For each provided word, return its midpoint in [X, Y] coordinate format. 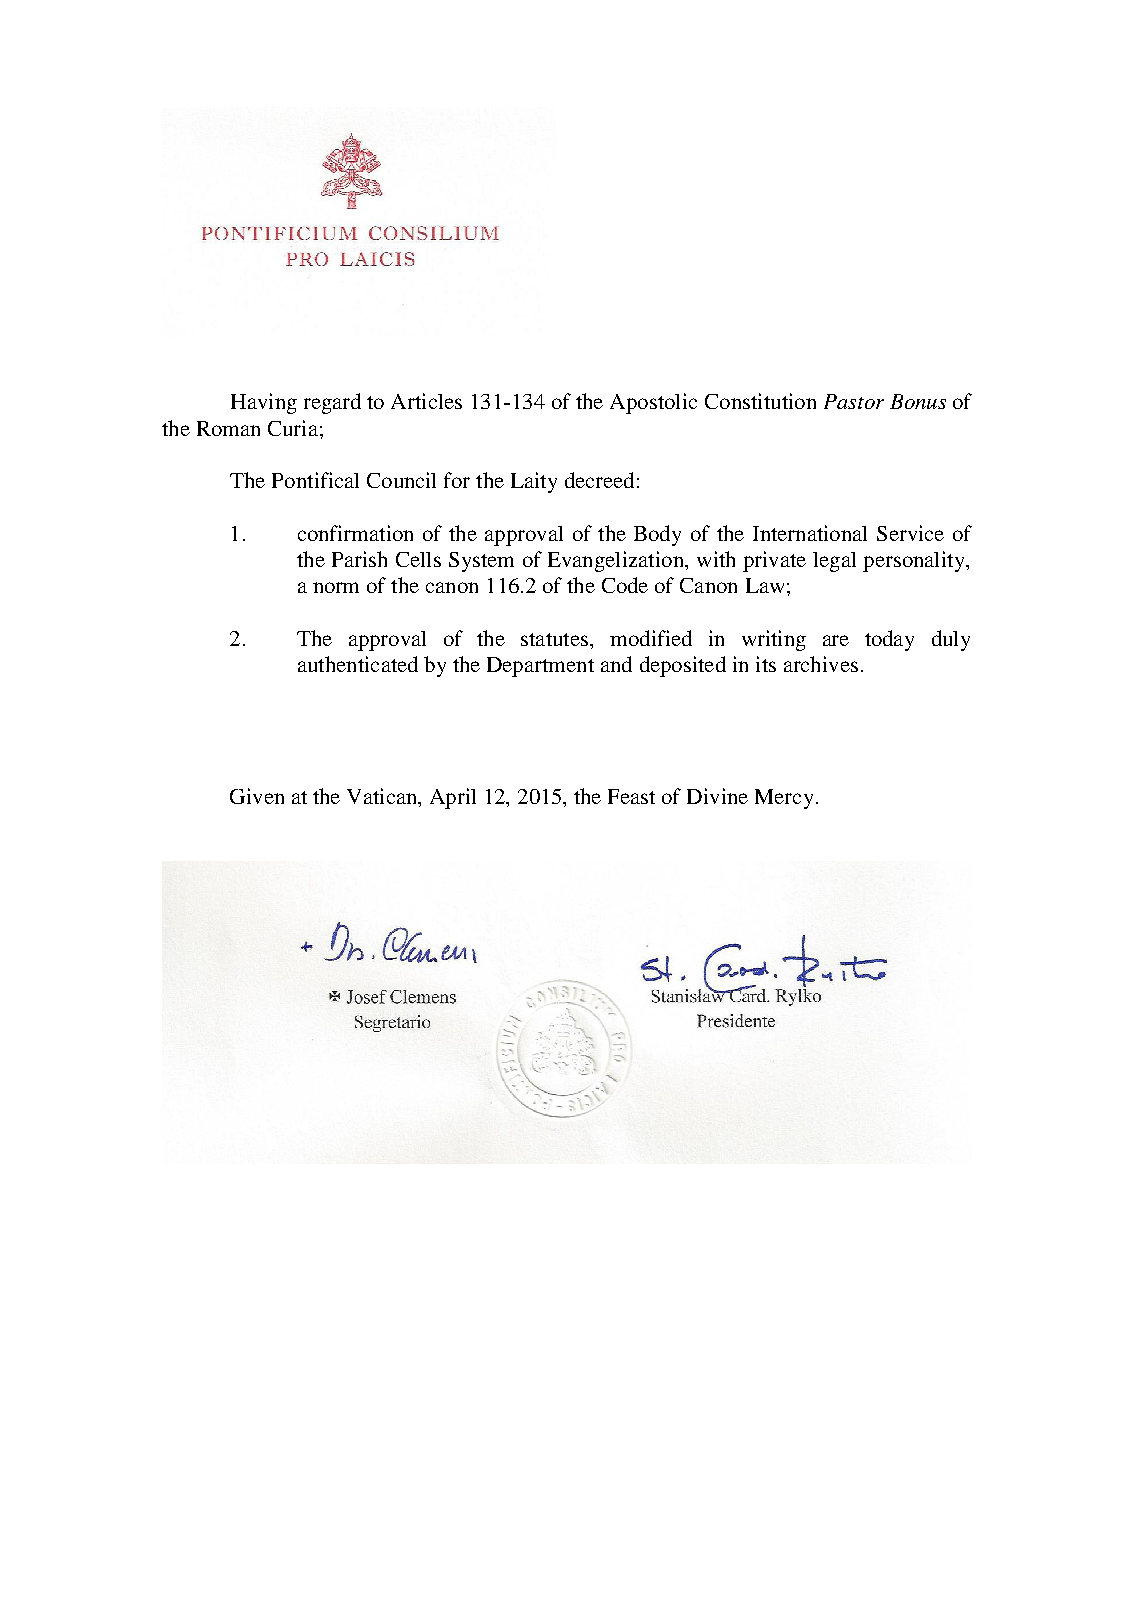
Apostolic [653, 403]
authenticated [358, 664]
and [616, 664]
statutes [554, 639]
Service [910, 533]
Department [540, 667]
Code [625, 585]
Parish [359, 559]
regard [332, 403]
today [889, 640]
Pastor [854, 401]
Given [257, 796]
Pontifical [315, 480]
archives [821, 664]
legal [834, 562]
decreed [599, 480]
